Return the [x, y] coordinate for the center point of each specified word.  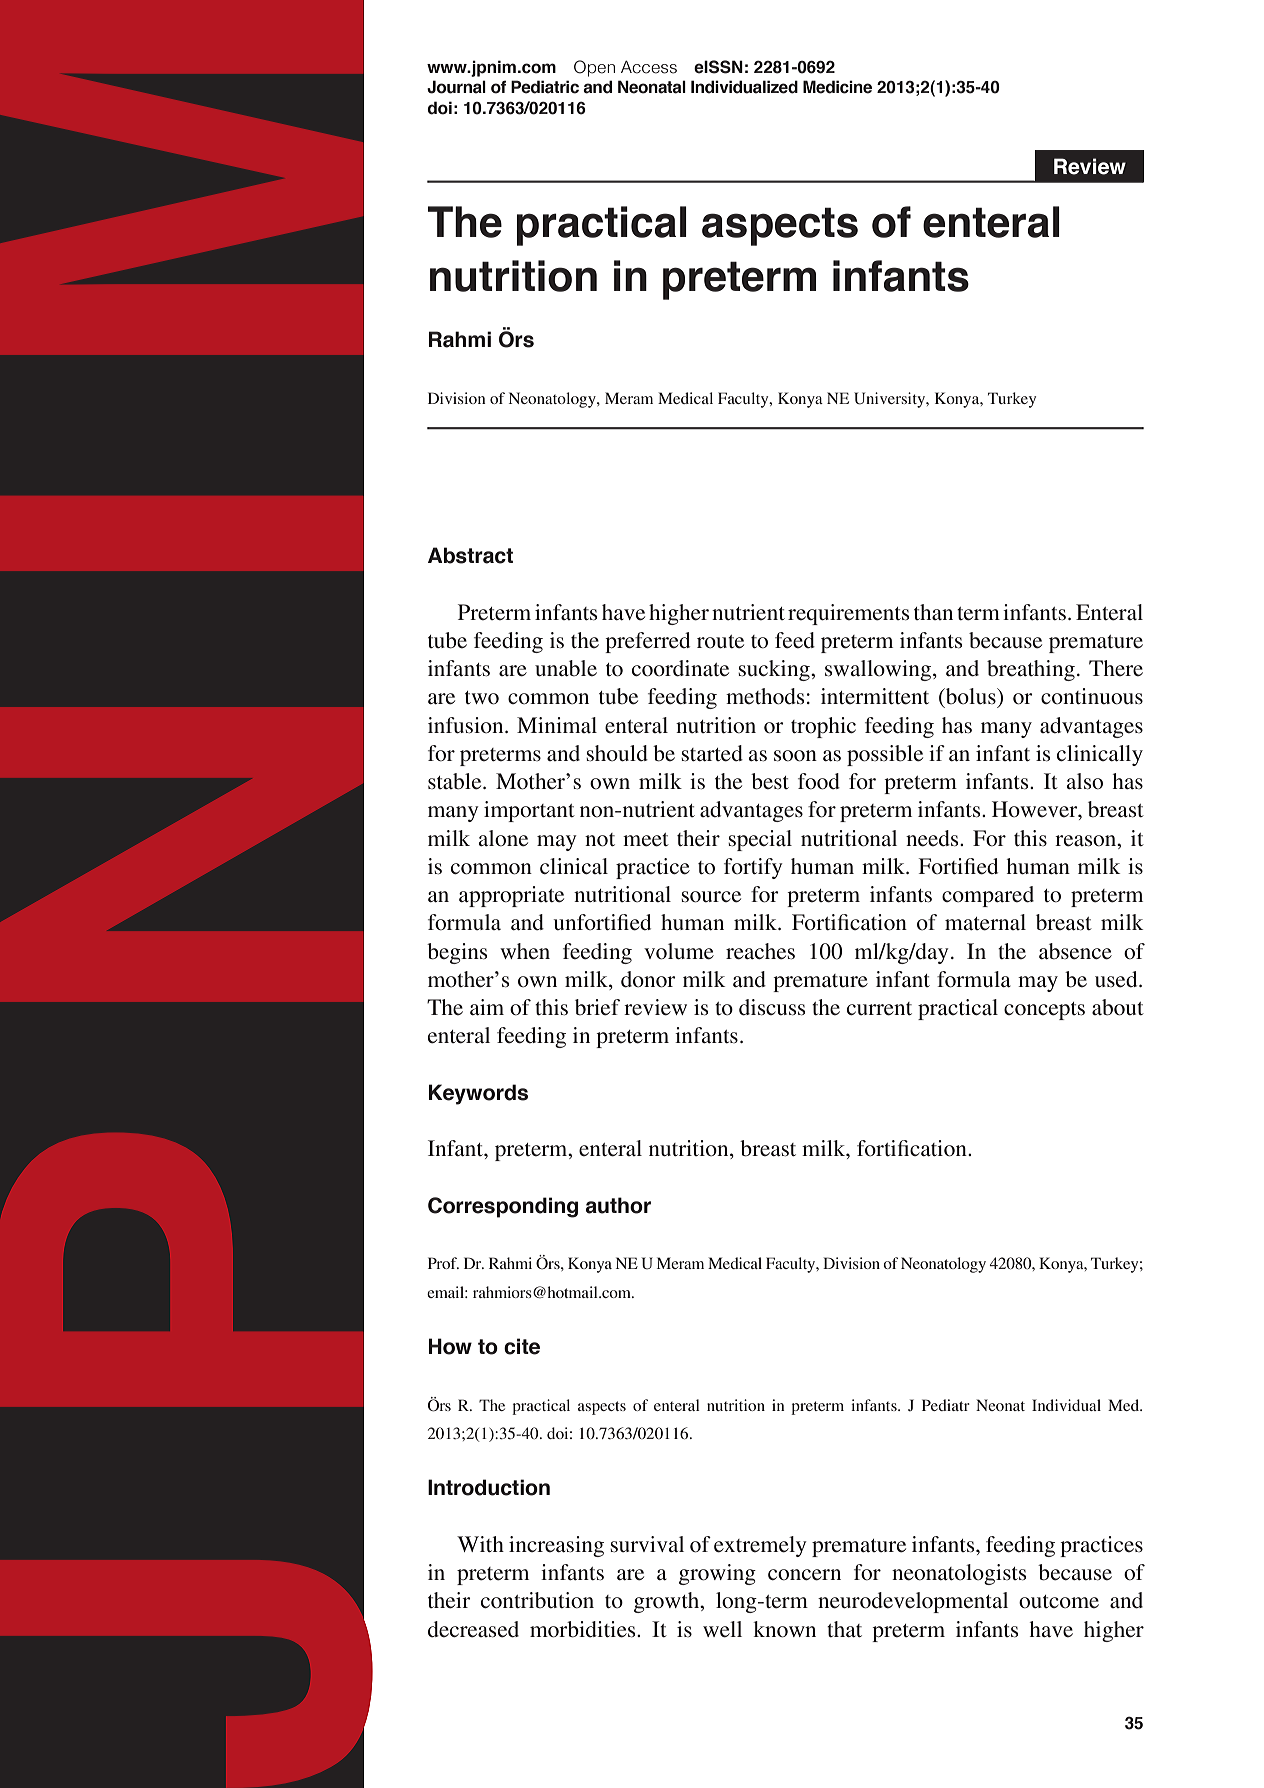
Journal [456, 87]
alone [503, 838]
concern [804, 1575]
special [760, 840]
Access [649, 67]
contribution [537, 1600]
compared [988, 896]
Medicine [837, 87]
